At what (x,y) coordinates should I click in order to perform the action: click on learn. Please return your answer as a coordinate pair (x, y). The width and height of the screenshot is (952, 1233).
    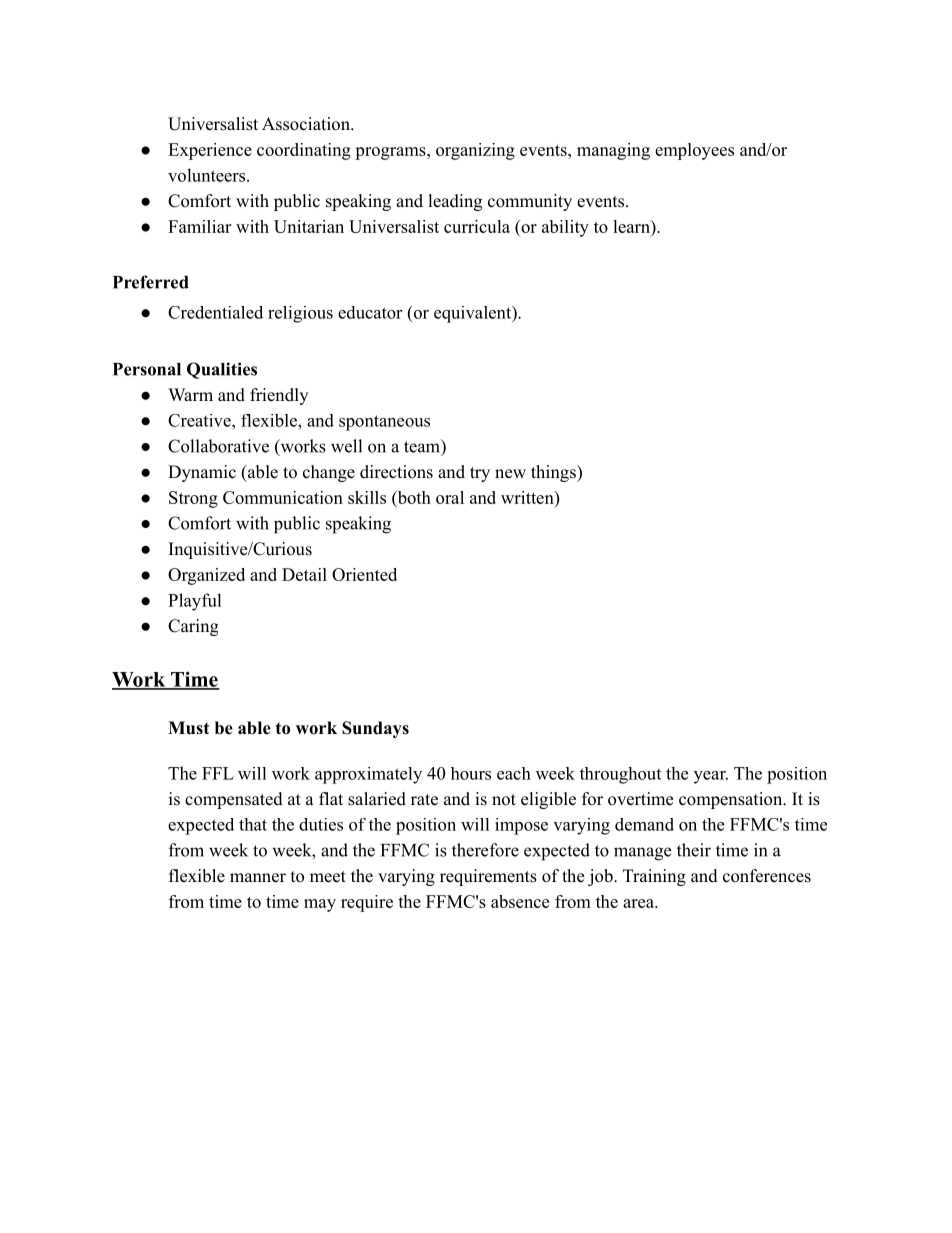
    Looking at the image, I should click on (632, 226).
